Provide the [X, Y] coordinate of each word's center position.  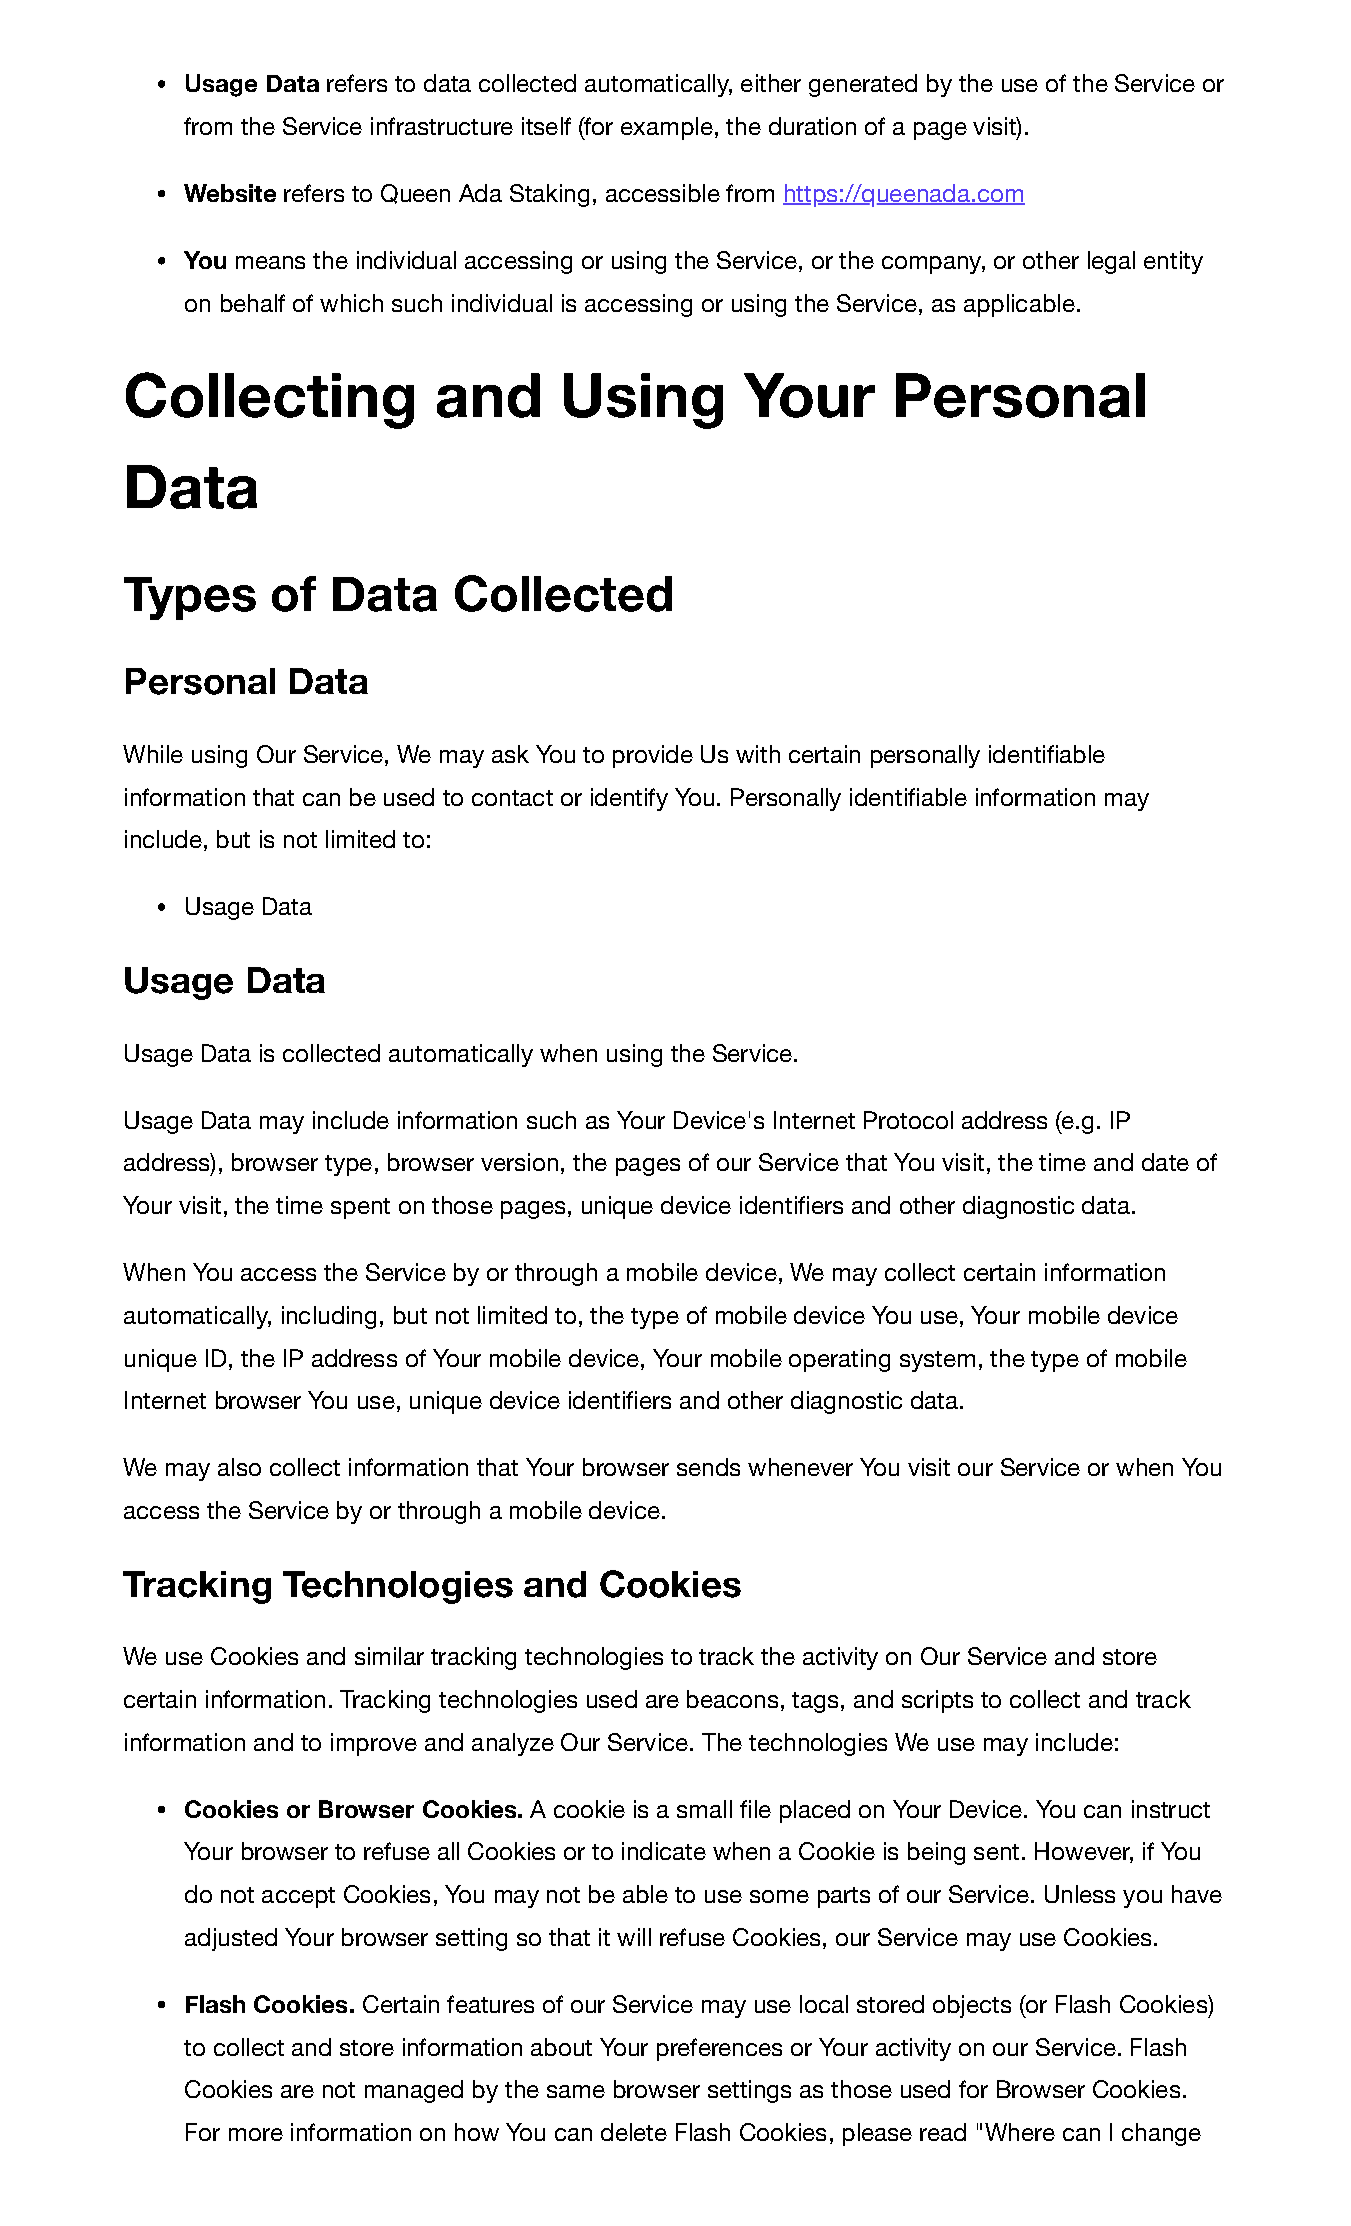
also [239, 1467]
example [667, 128]
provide [653, 756]
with [758, 754]
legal [1111, 262]
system [937, 1361]
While [153, 754]
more [256, 2134]
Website [230, 193]
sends [708, 1467]
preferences [719, 2049]
